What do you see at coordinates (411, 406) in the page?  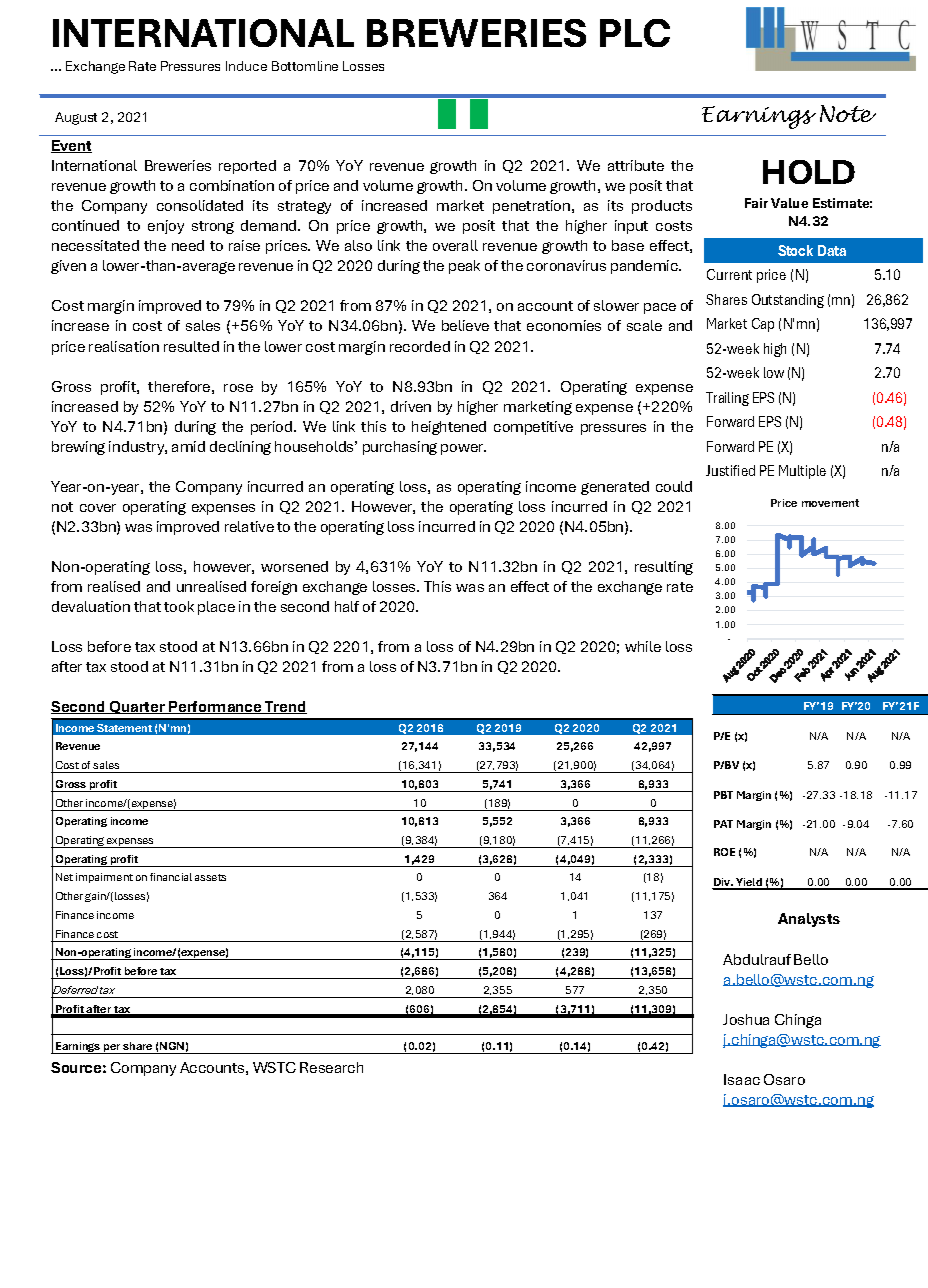 I see `driven` at bounding box center [411, 406].
